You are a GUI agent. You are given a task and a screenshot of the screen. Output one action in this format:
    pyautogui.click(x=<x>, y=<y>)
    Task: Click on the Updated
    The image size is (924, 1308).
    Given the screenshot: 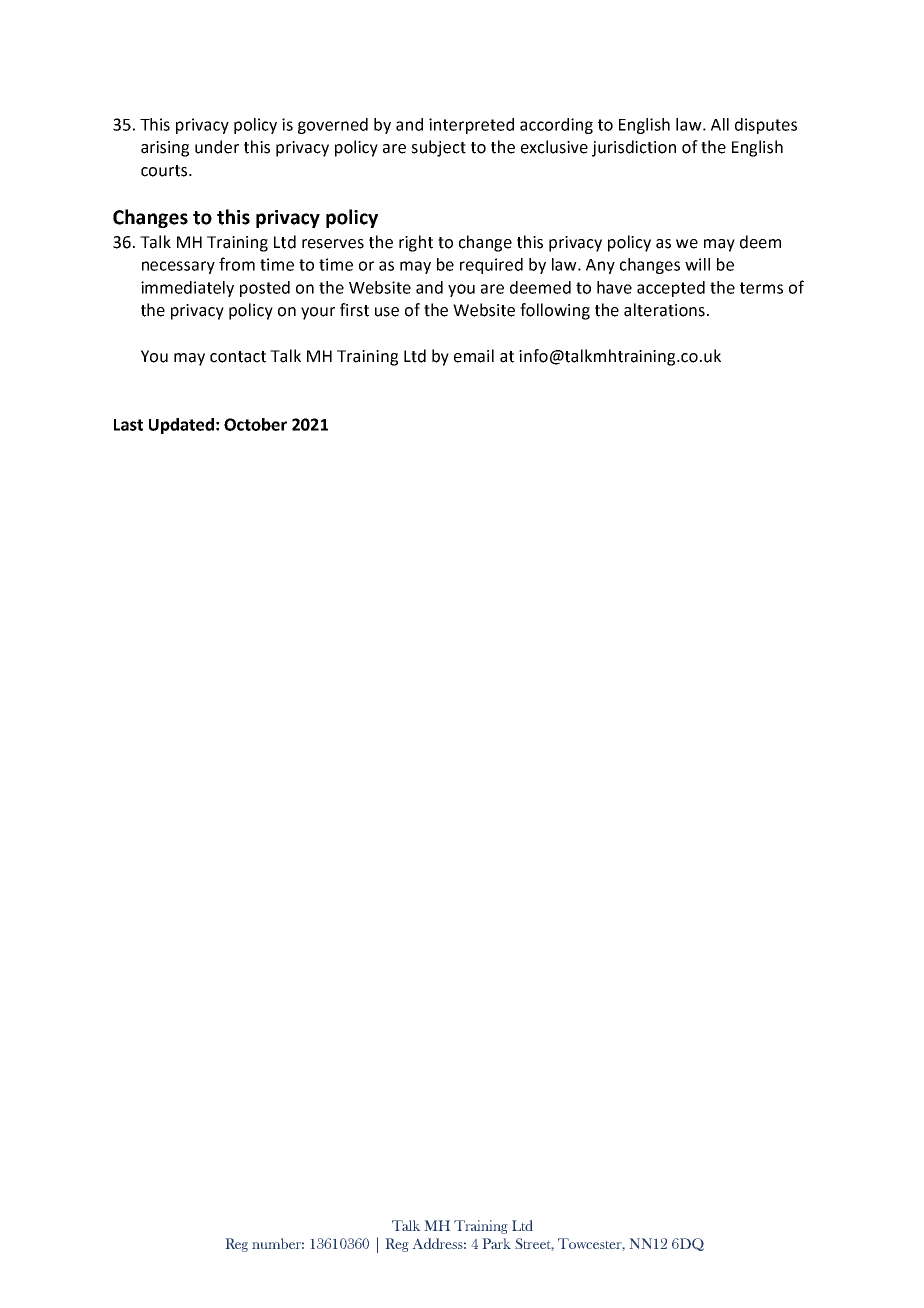 What is the action you would take?
    pyautogui.click(x=181, y=426)
